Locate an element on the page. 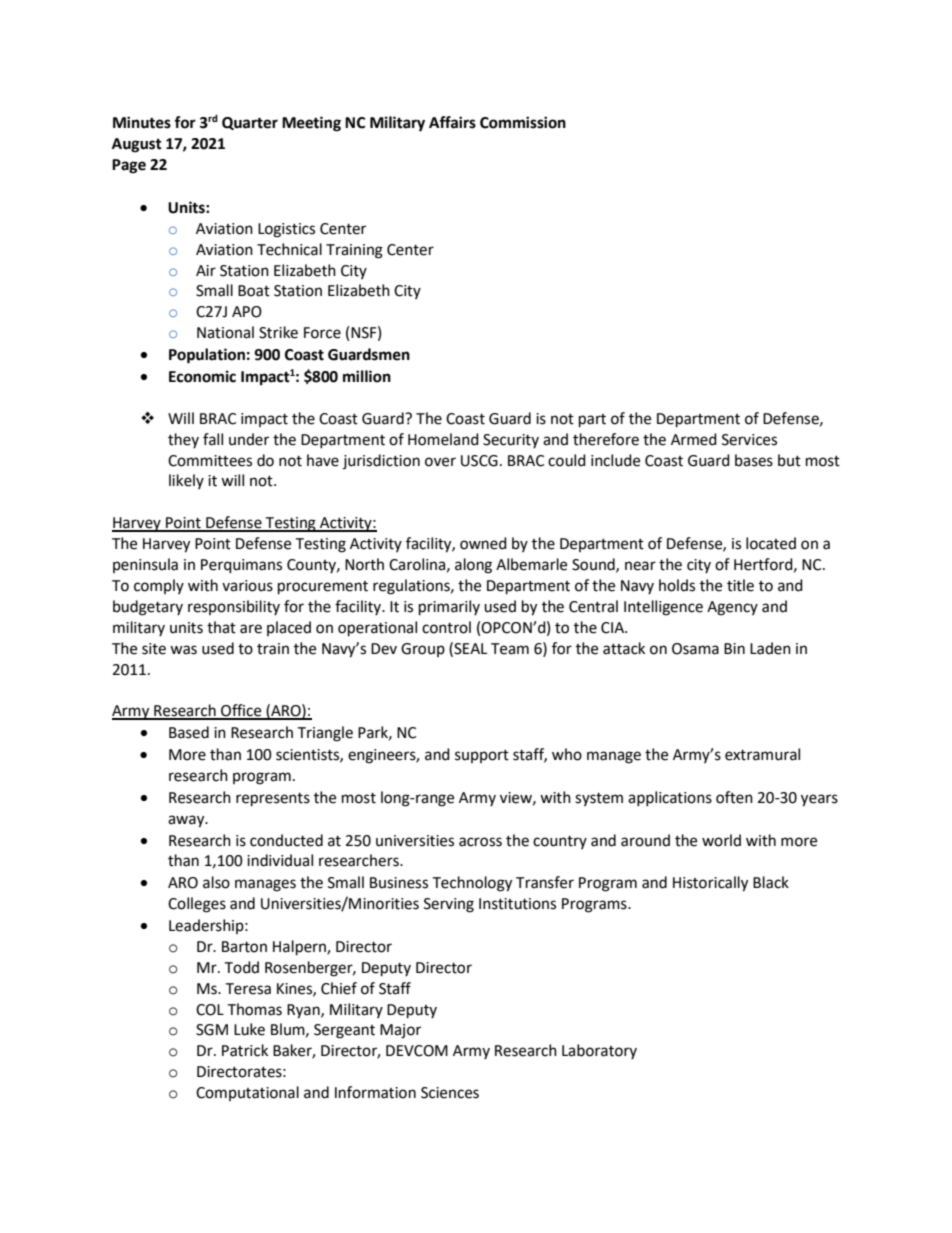 Image resolution: width=952 pixels, height=1233 pixels. primarily is located at coordinates (449, 608).
